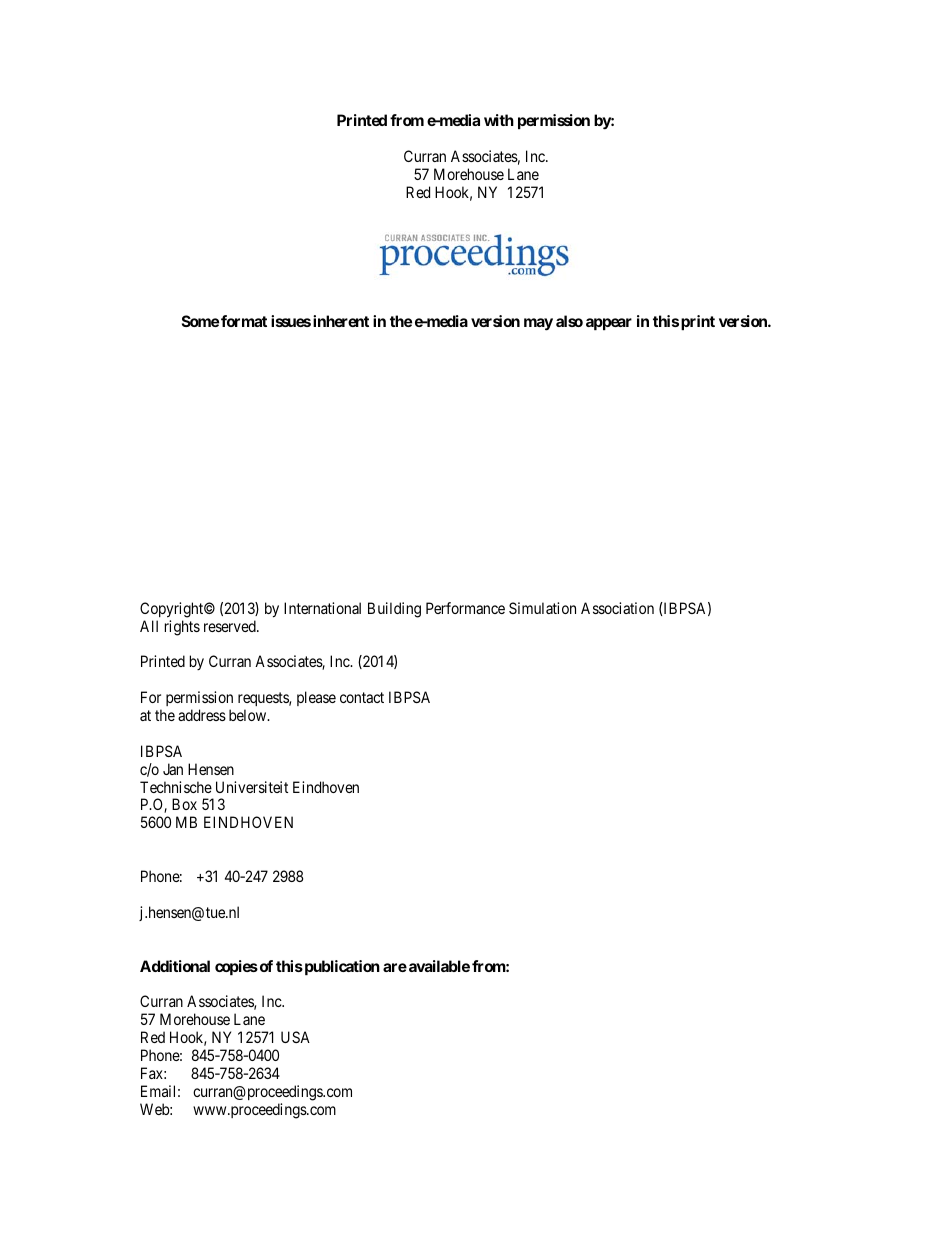 This page has width=952, height=1233. I want to click on Universiteit, so click(252, 787).
